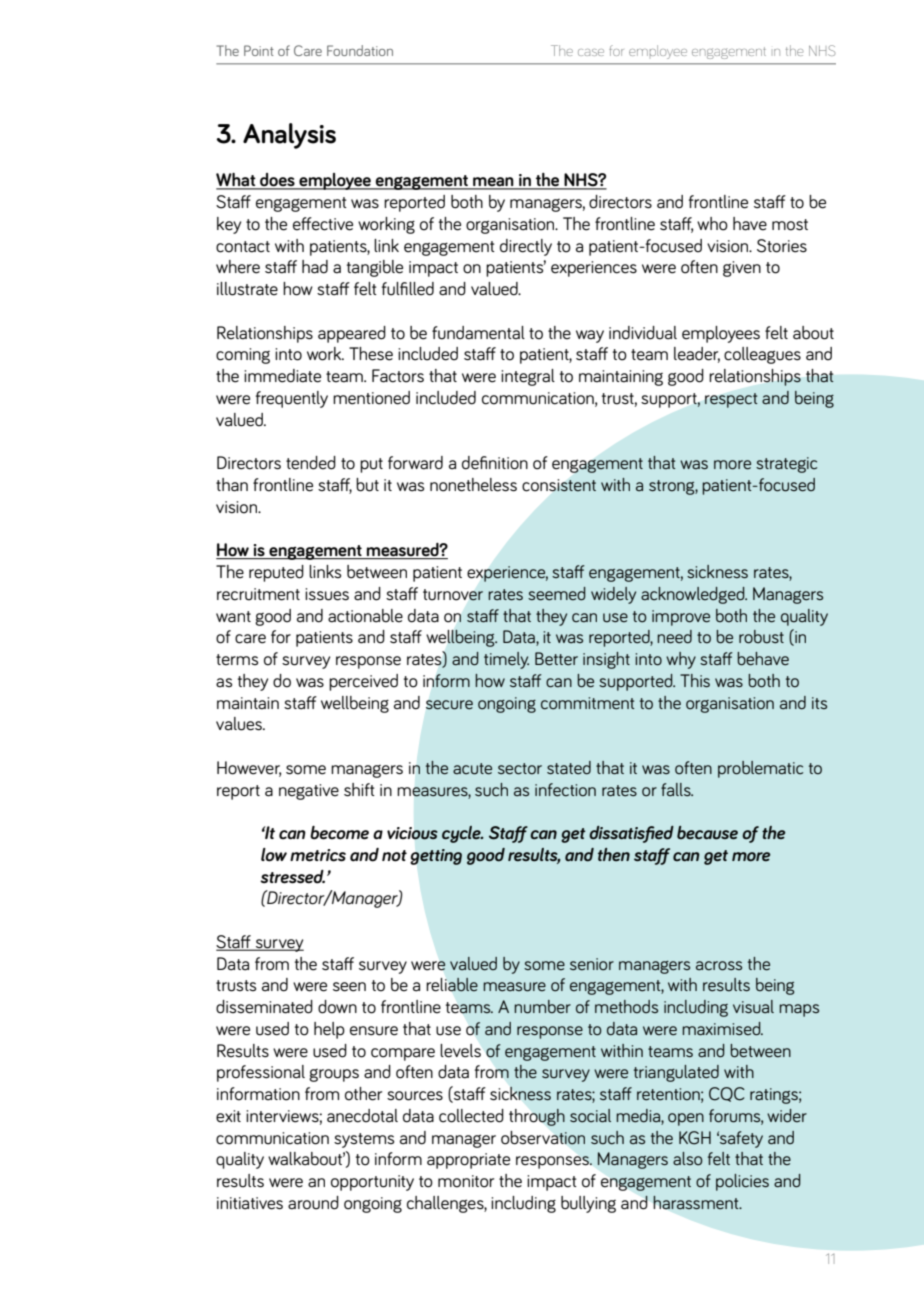  I want to click on problematic, so click(760, 769).
